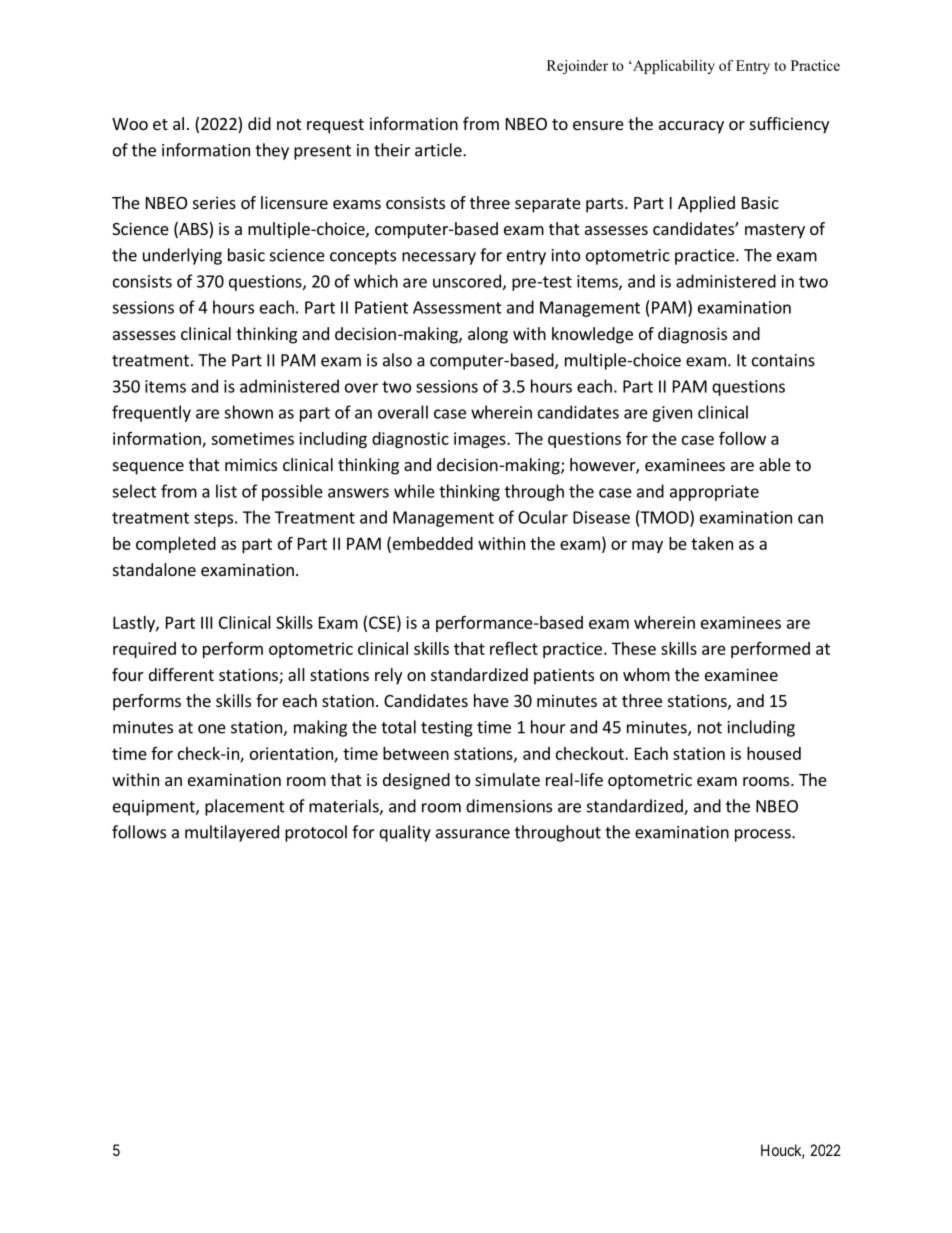 The height and width of the image is (1233, 952). Describe the element at coordinates (130, 124) in the image. I see `Woo` at that location.
